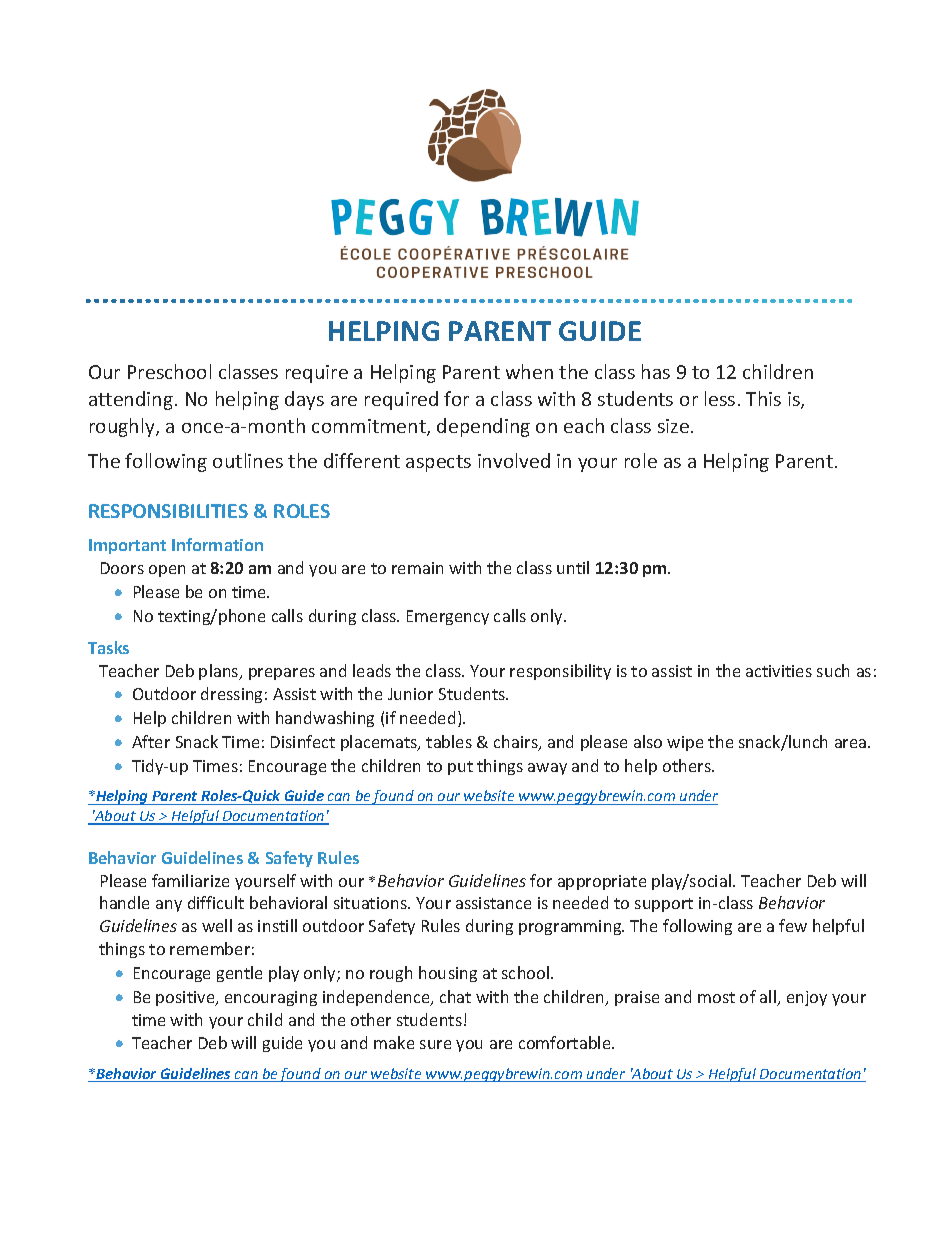  I want to click on attending, so click(131, 400).
